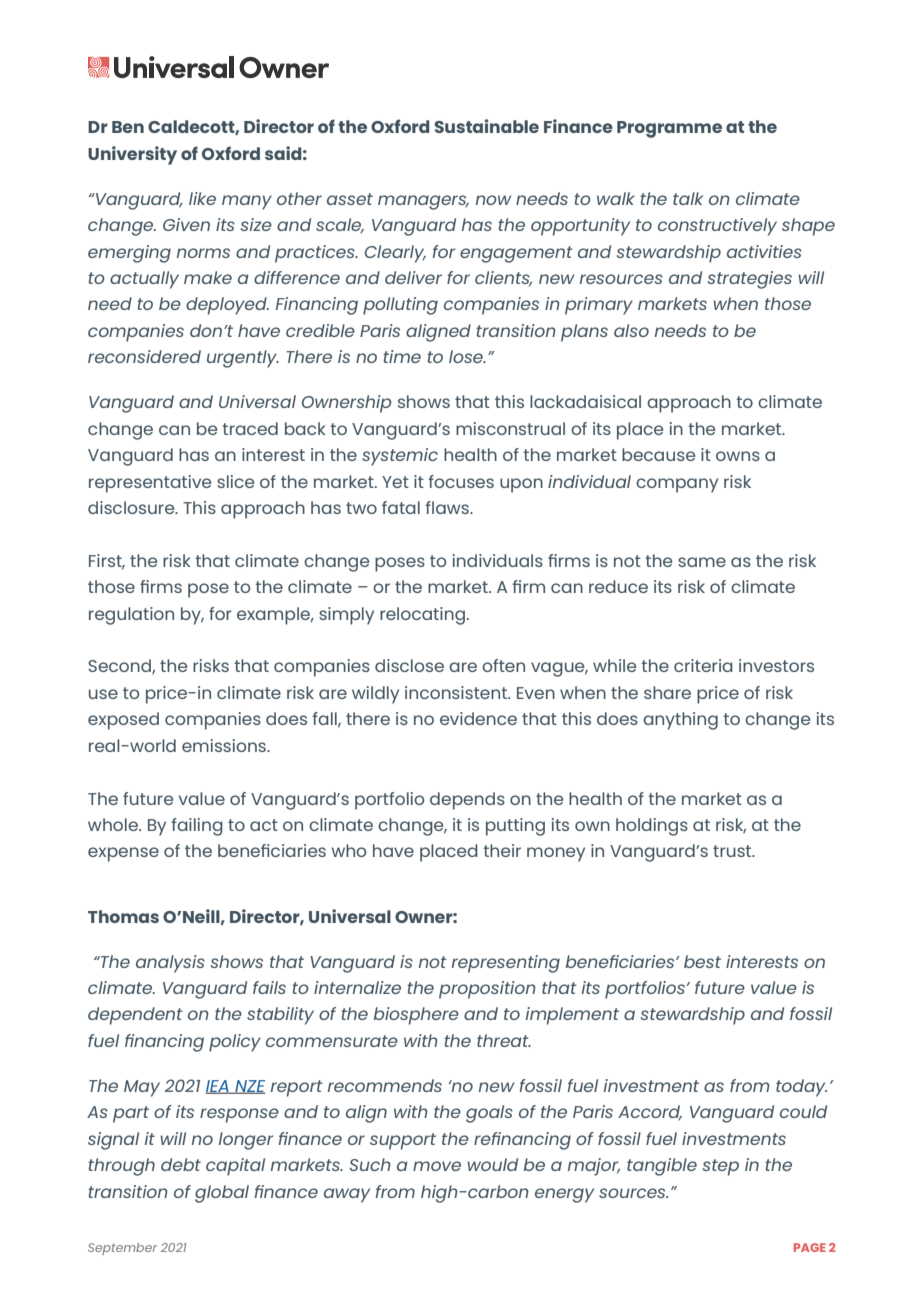 Image resolution: width=924 pixels, height=1308 pixels. I want to click on global, so click(222, 1194).
